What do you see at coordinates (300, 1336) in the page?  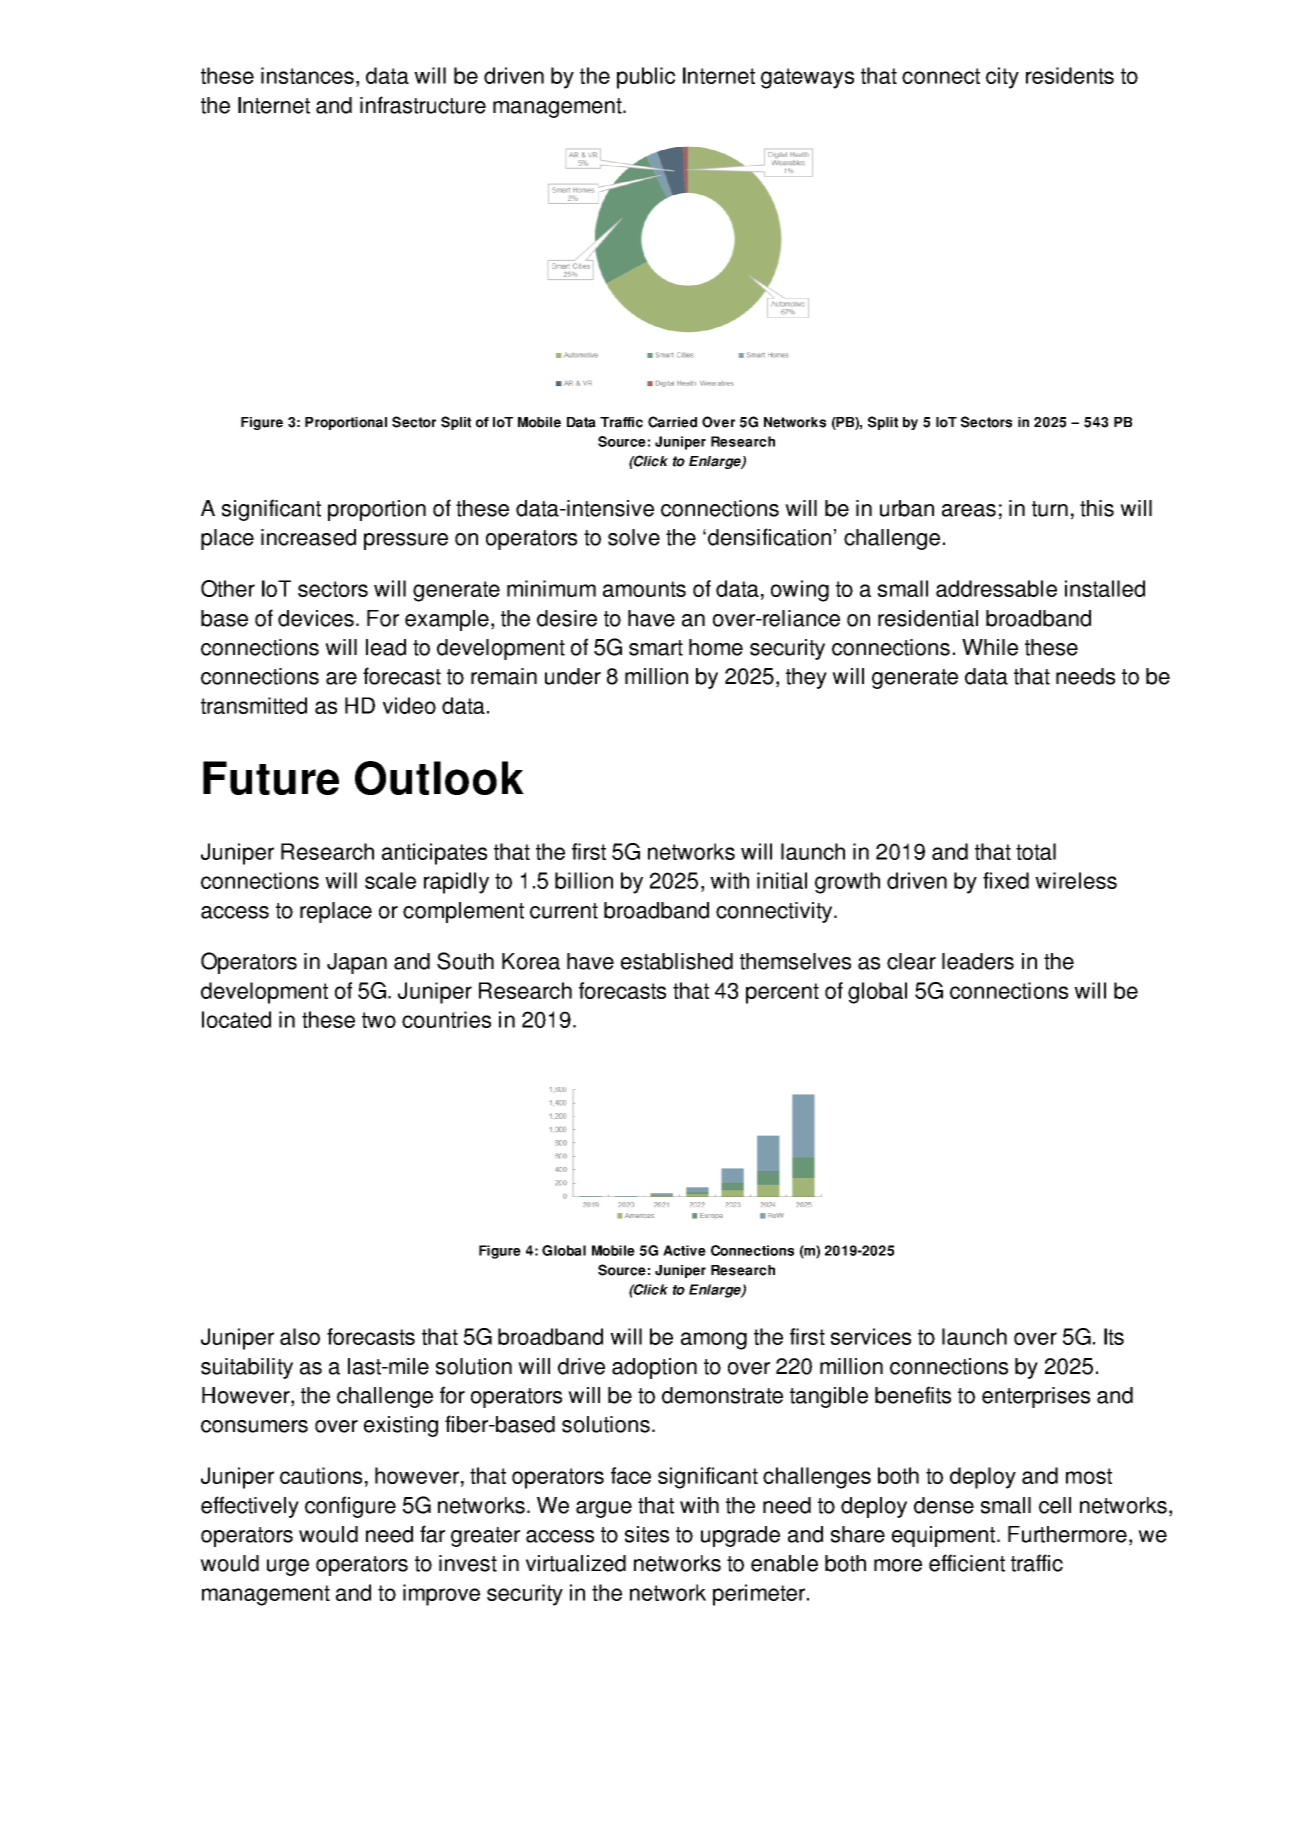 I see `also` at bounding box center [300, 1336].
